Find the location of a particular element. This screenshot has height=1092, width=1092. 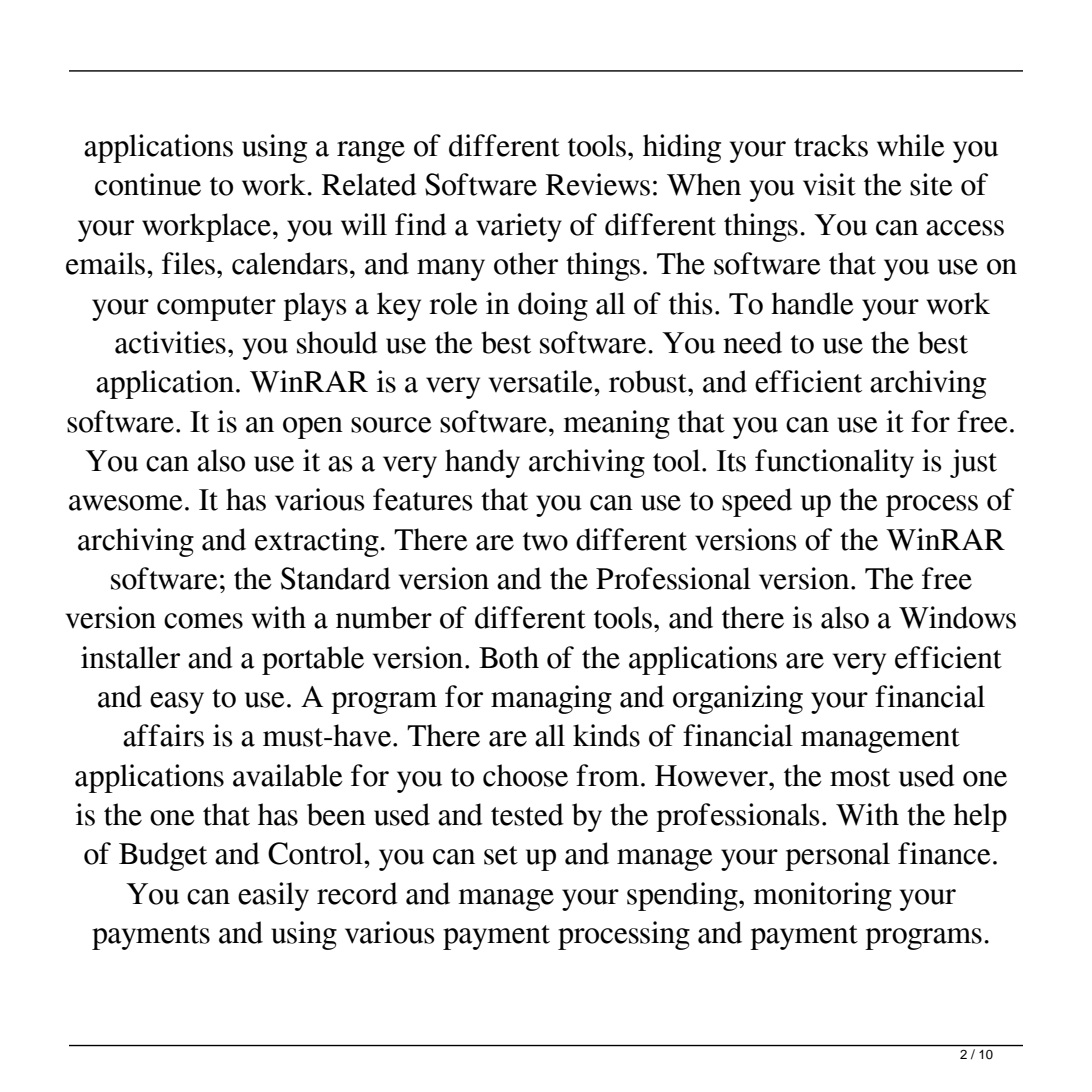

Budget is located at coordinates (163, 856).
